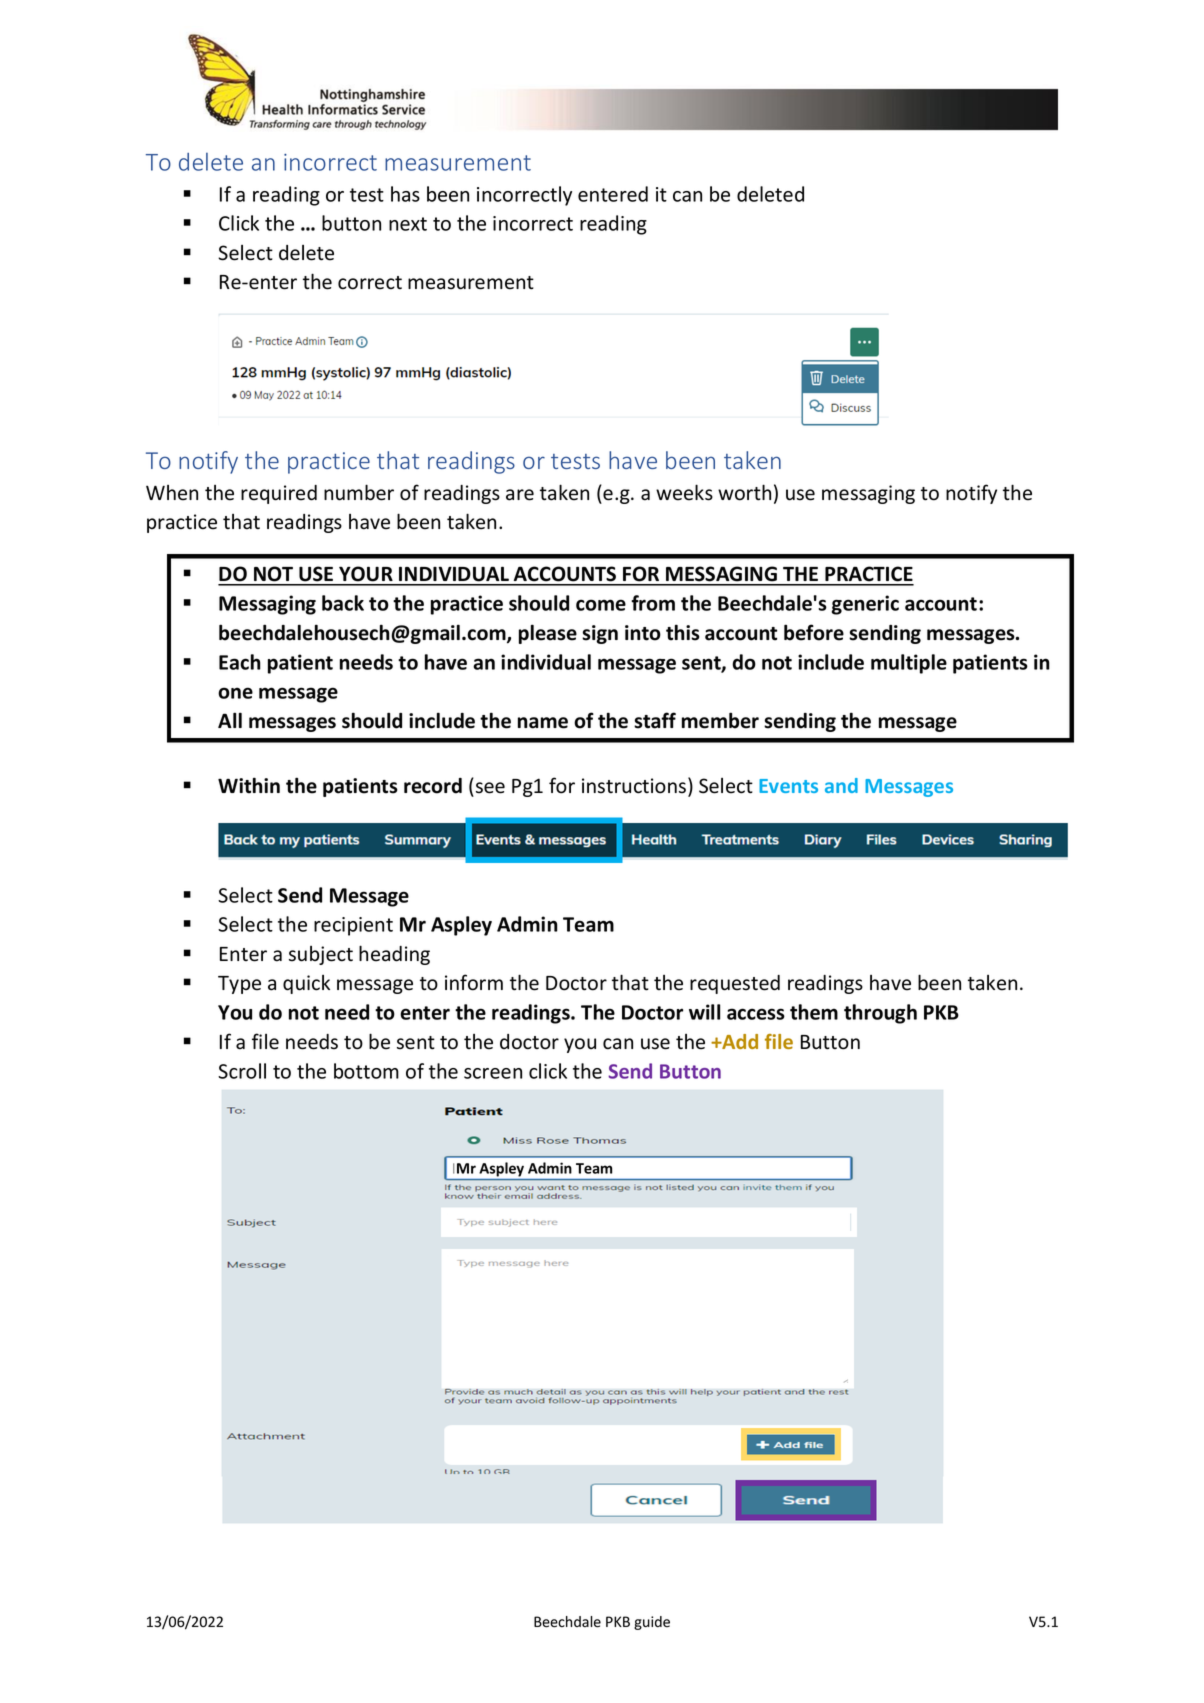 The height and width of the image is (1703, 1204). Describe the element at coordinates (814, 1012) in the image. I see `them` at that location.
